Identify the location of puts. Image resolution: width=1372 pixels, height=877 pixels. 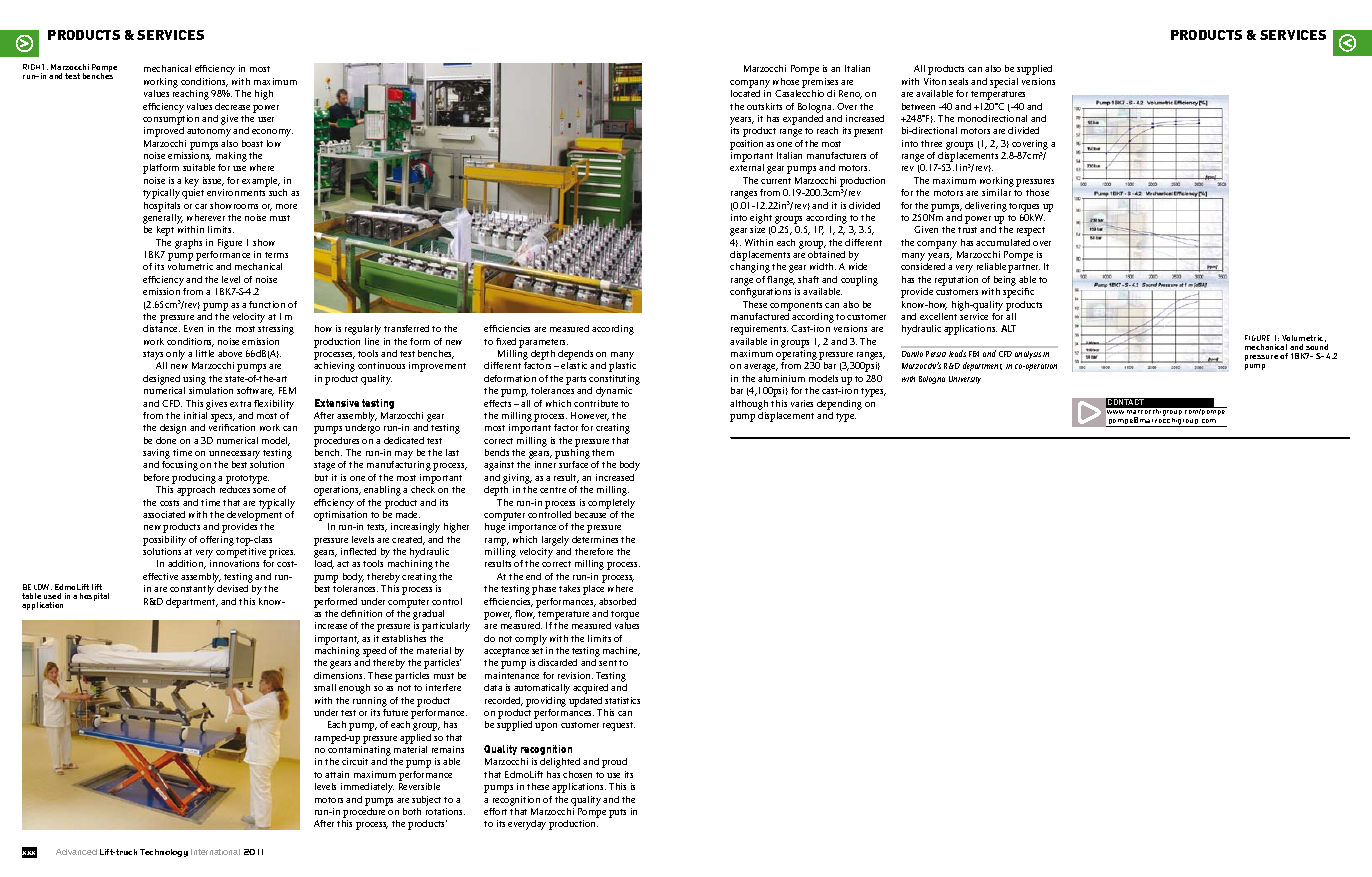
(617, 813).
